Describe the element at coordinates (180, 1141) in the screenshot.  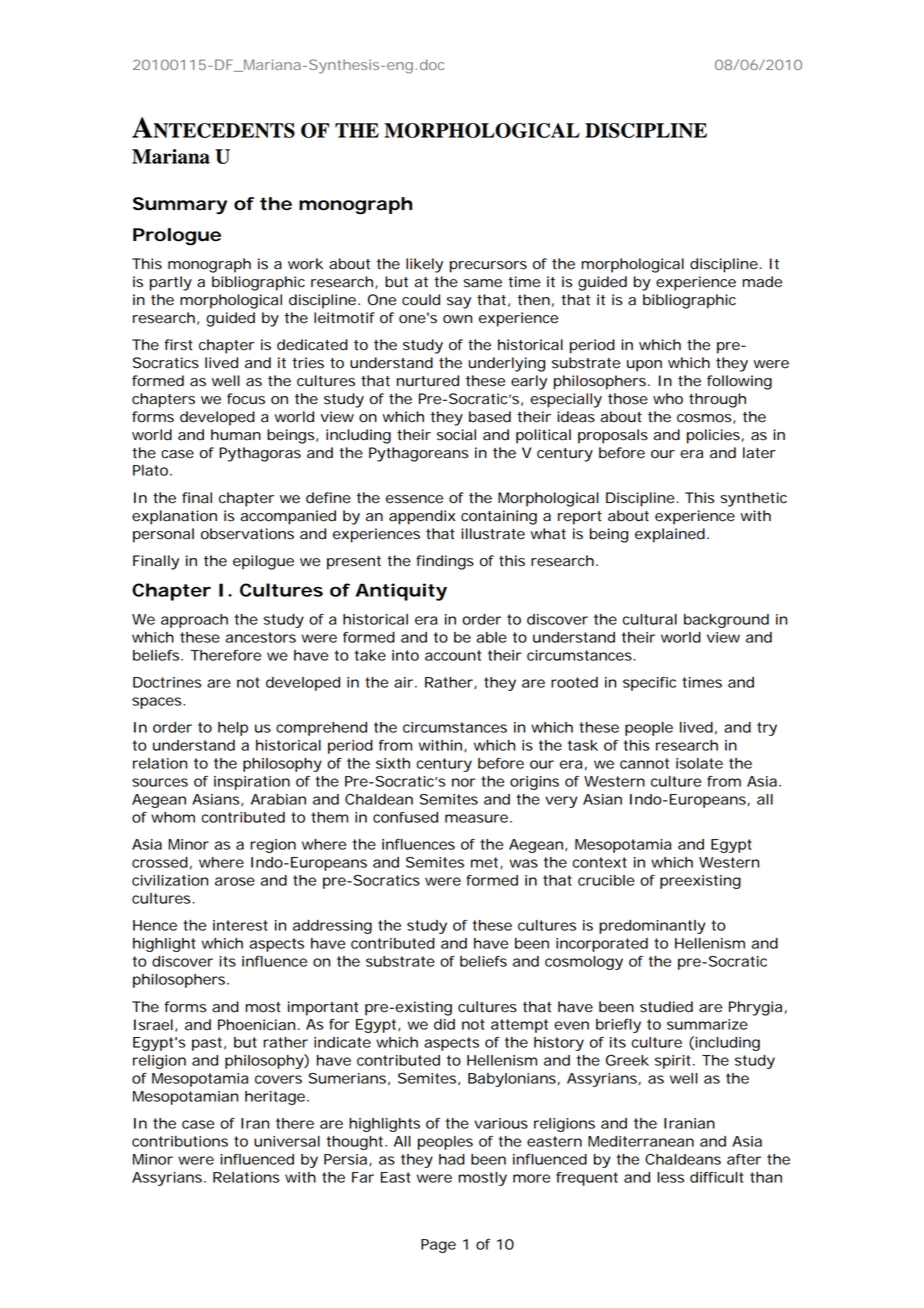
I see `contributions` at that location.
